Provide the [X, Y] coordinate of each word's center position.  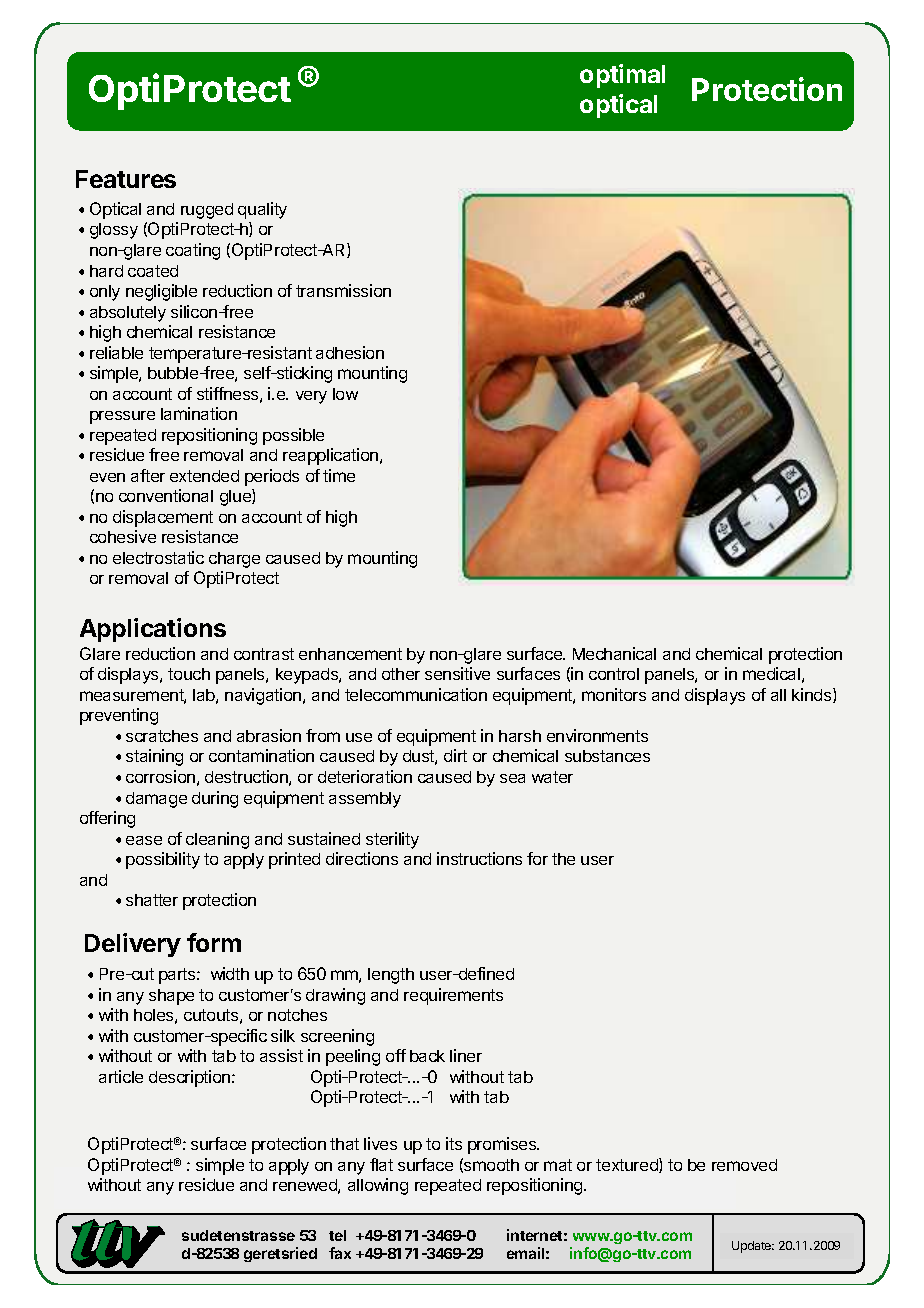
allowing [378, 1186]
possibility [163, 860]
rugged [207, 211]
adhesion [350, 352]
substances [607, 756]
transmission [343, 290]
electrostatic [158, 557]
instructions [479, 858]
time [339, 475]
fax [340, 1253]
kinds [813, 695]
